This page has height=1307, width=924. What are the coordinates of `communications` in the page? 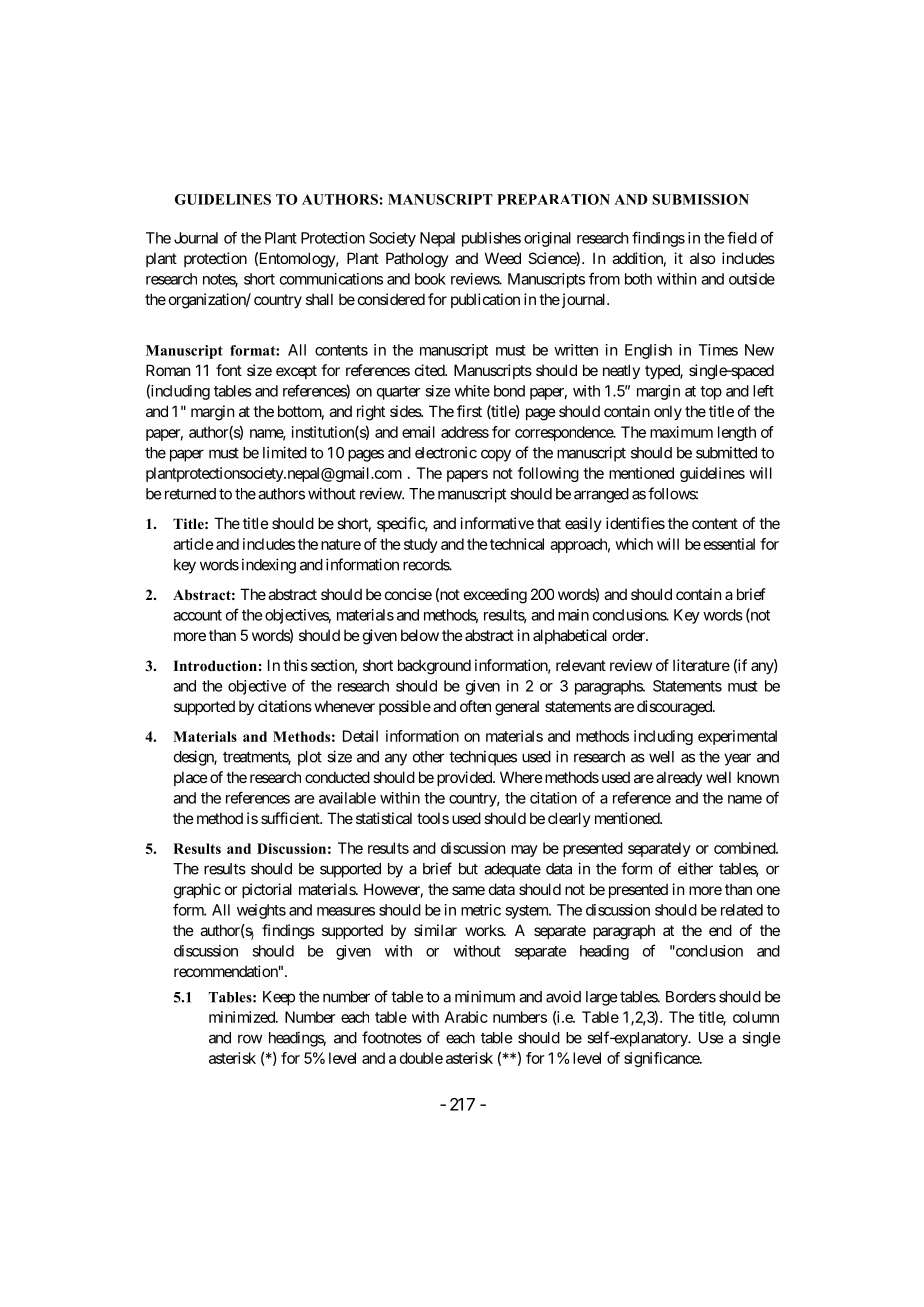 It's located at (331, 279).
